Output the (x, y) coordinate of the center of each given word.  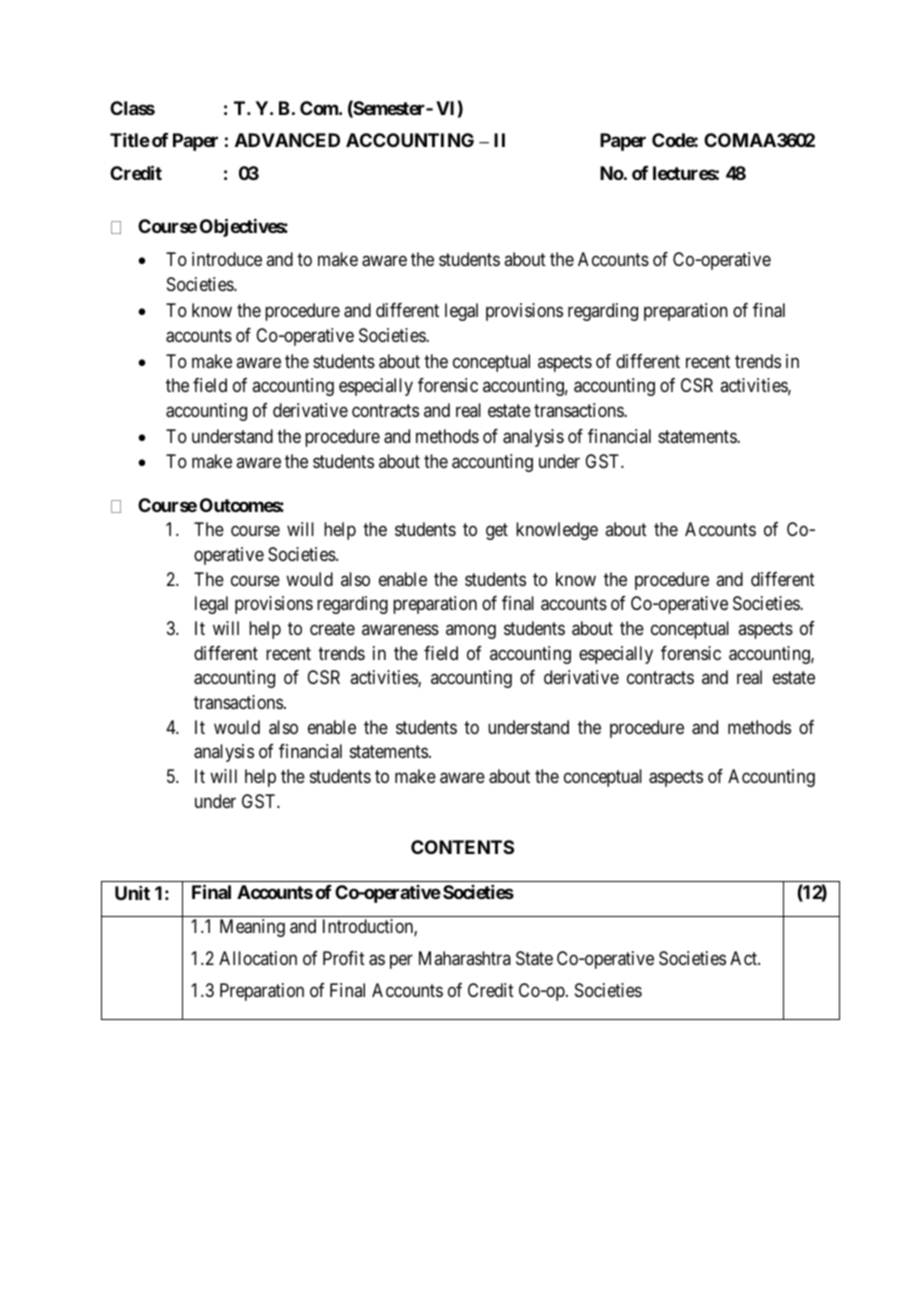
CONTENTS (462, 847)
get (497, 532)
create (332, 628)
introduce (227, 259)
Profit (344, 958)
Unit (132, 893)
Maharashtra (465, 958)
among (471, 631)
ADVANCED (287, 140)
